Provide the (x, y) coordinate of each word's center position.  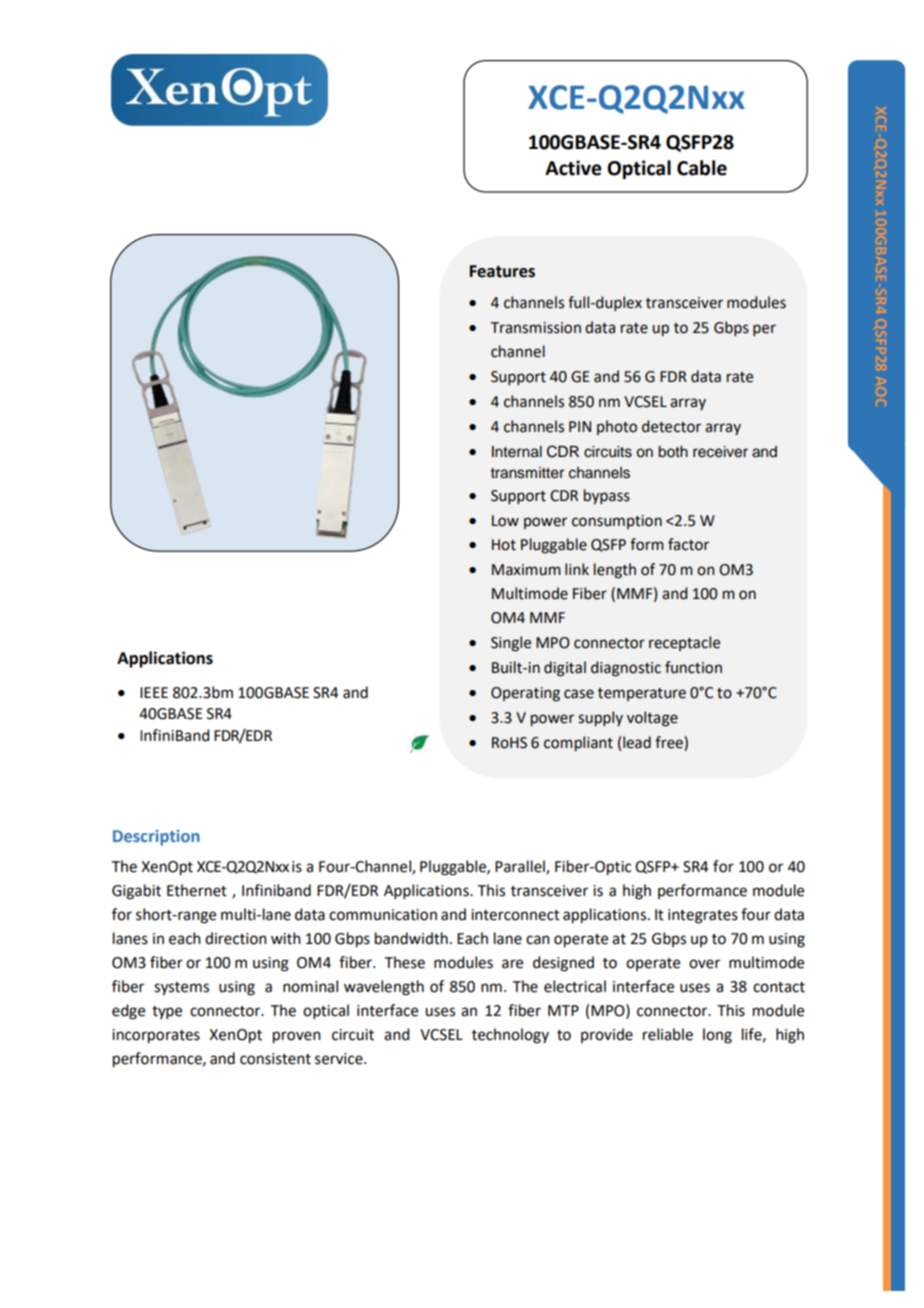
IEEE (154, 692)
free (670, 742)
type (167, 1012)
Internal (517, 452)
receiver (720, 452)
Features (502, 271)
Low (505, 521)
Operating (525, 694)
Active (573, 168)
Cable (702, 168)
